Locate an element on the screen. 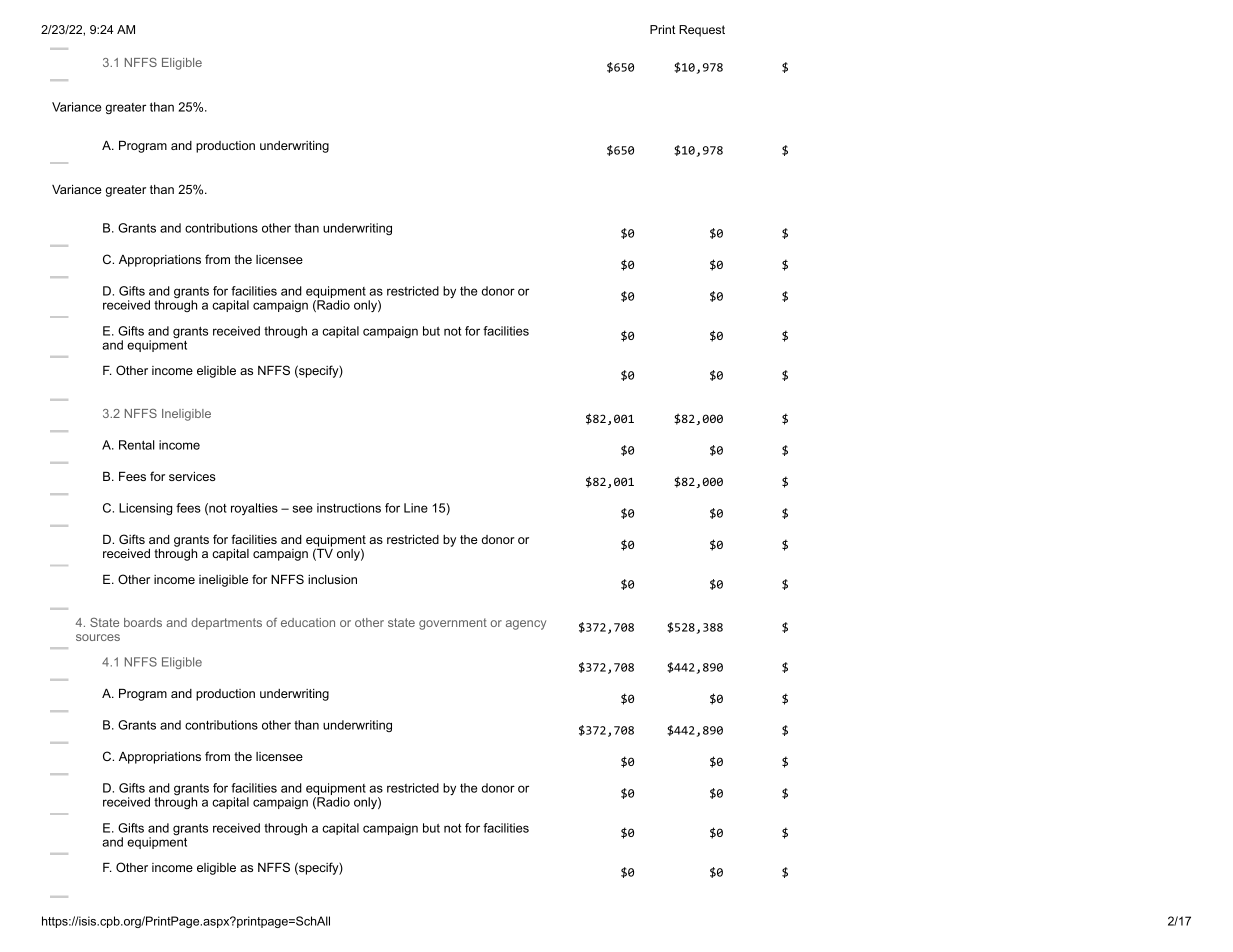 This screenshot has width=1233, height=952. royalties is located at coordinates (254, 509).
